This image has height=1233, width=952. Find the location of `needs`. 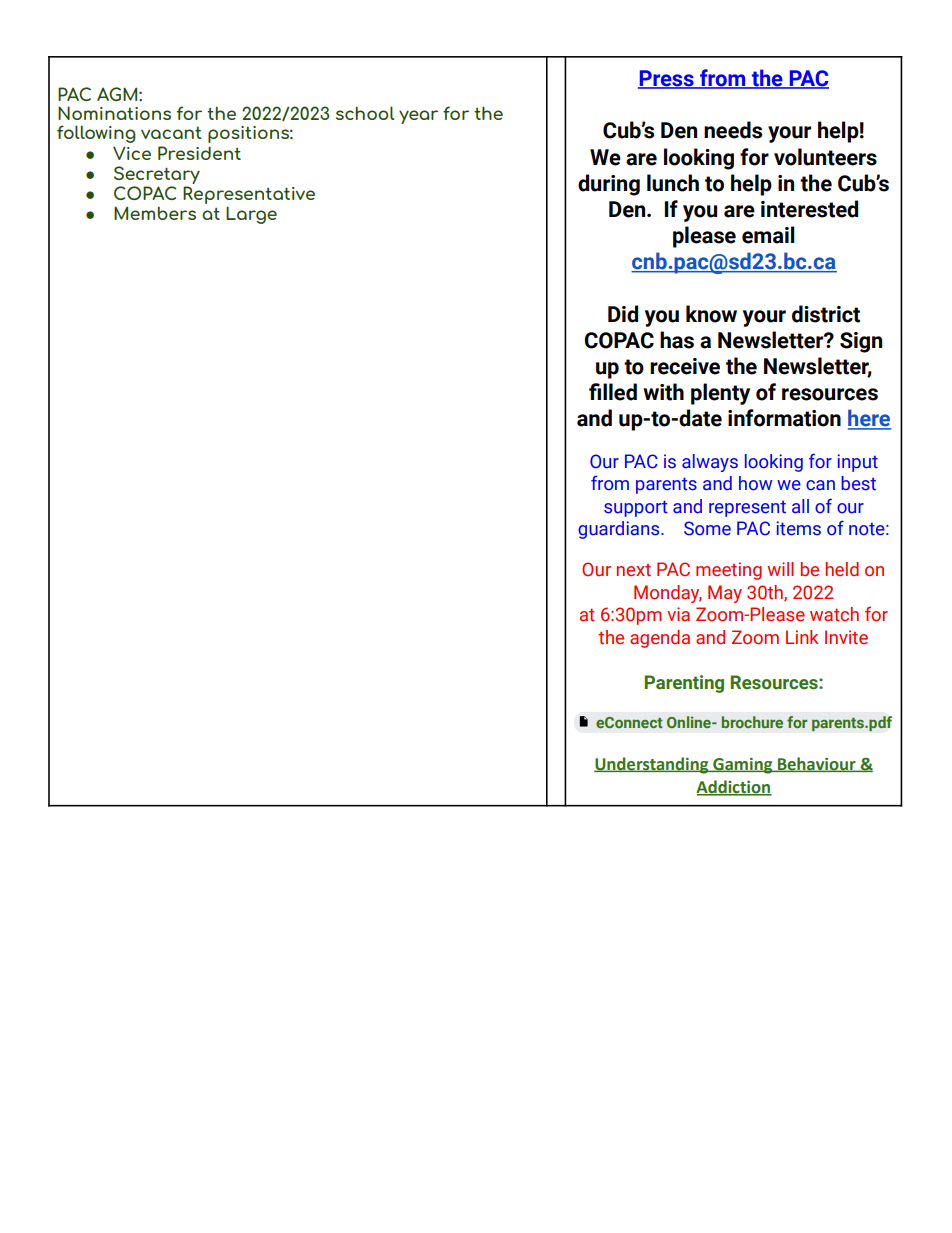

needs is located at coordinates (733, 130).
